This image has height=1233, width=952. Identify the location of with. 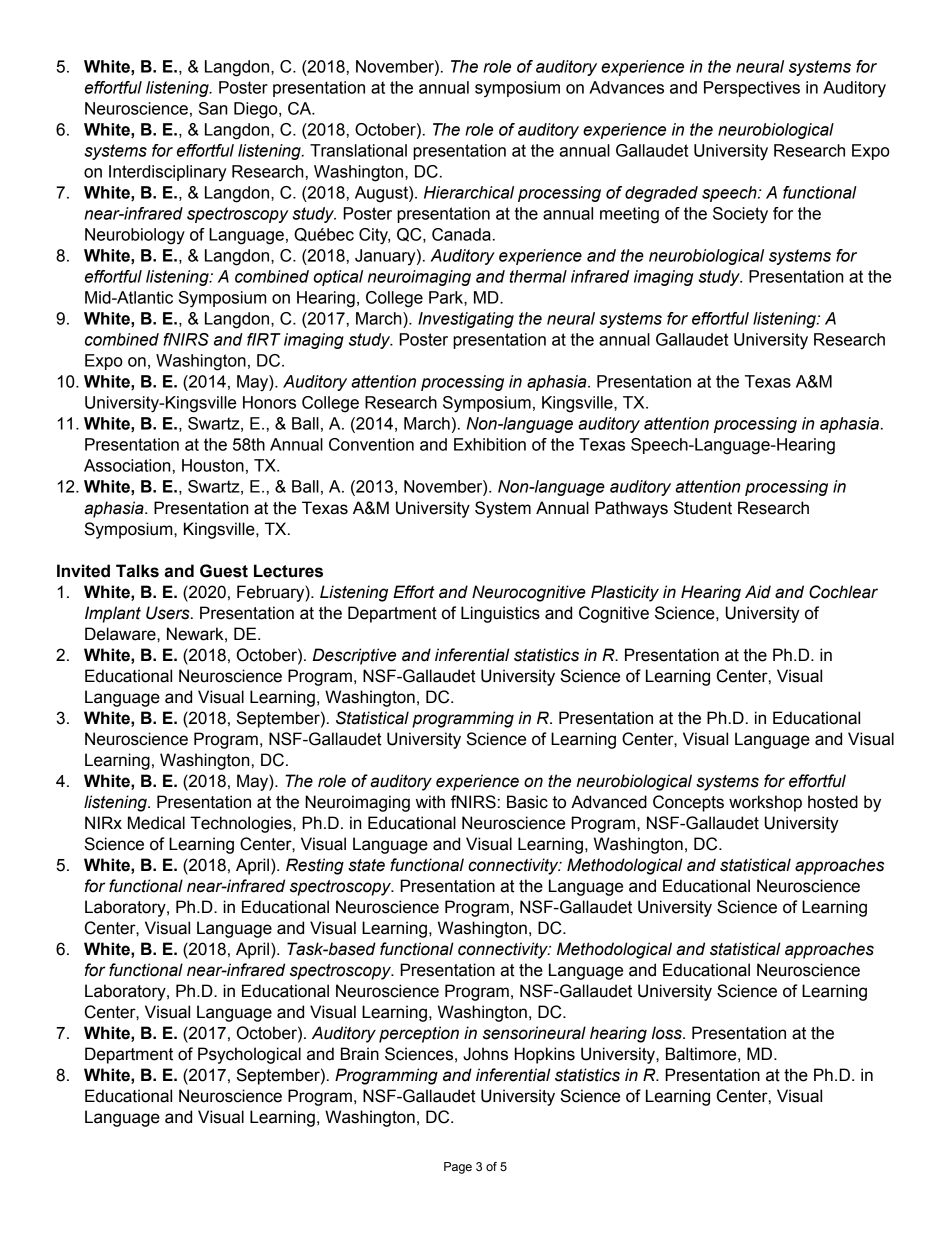
(430, 802).
